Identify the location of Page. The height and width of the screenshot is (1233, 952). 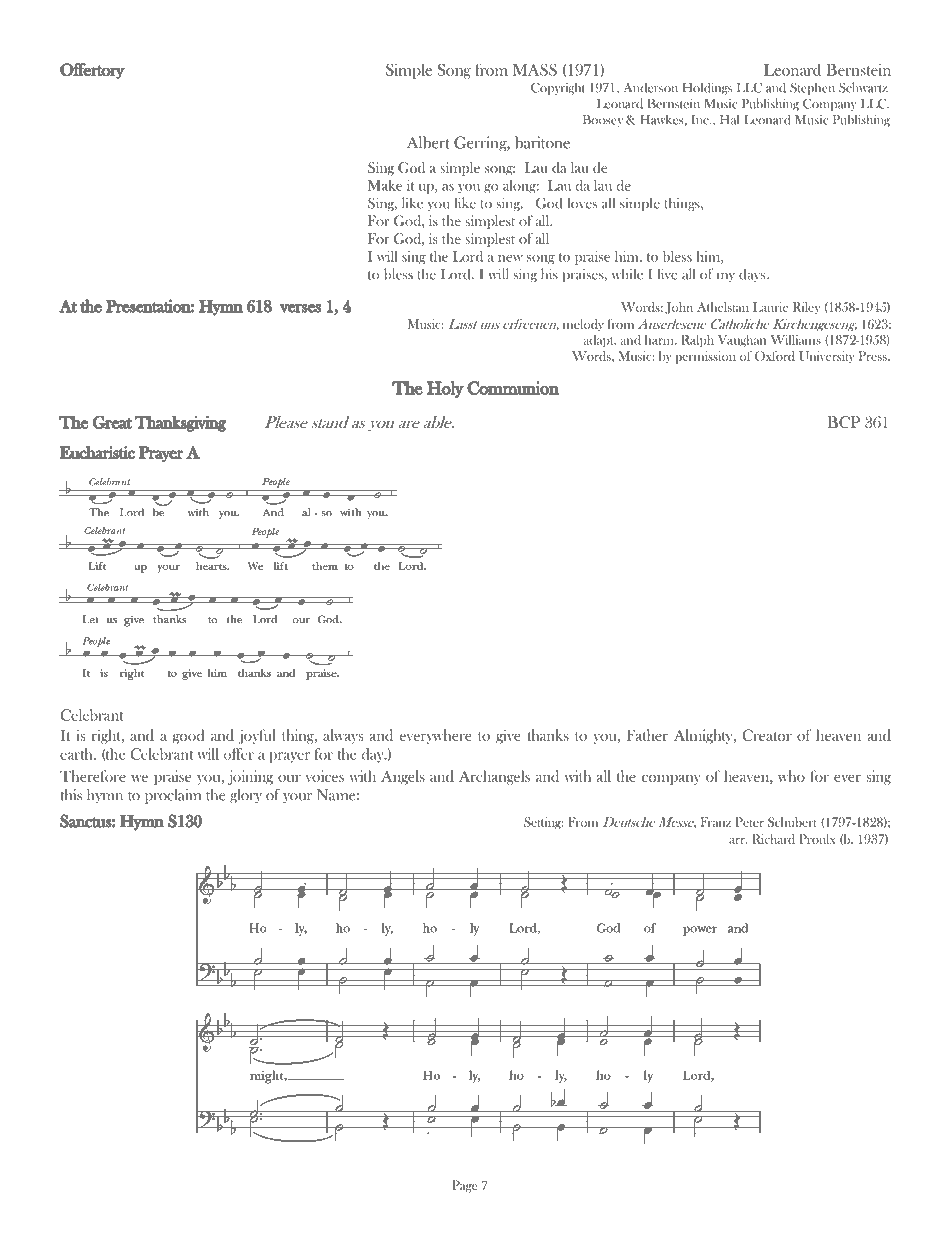
(464, 1186).
